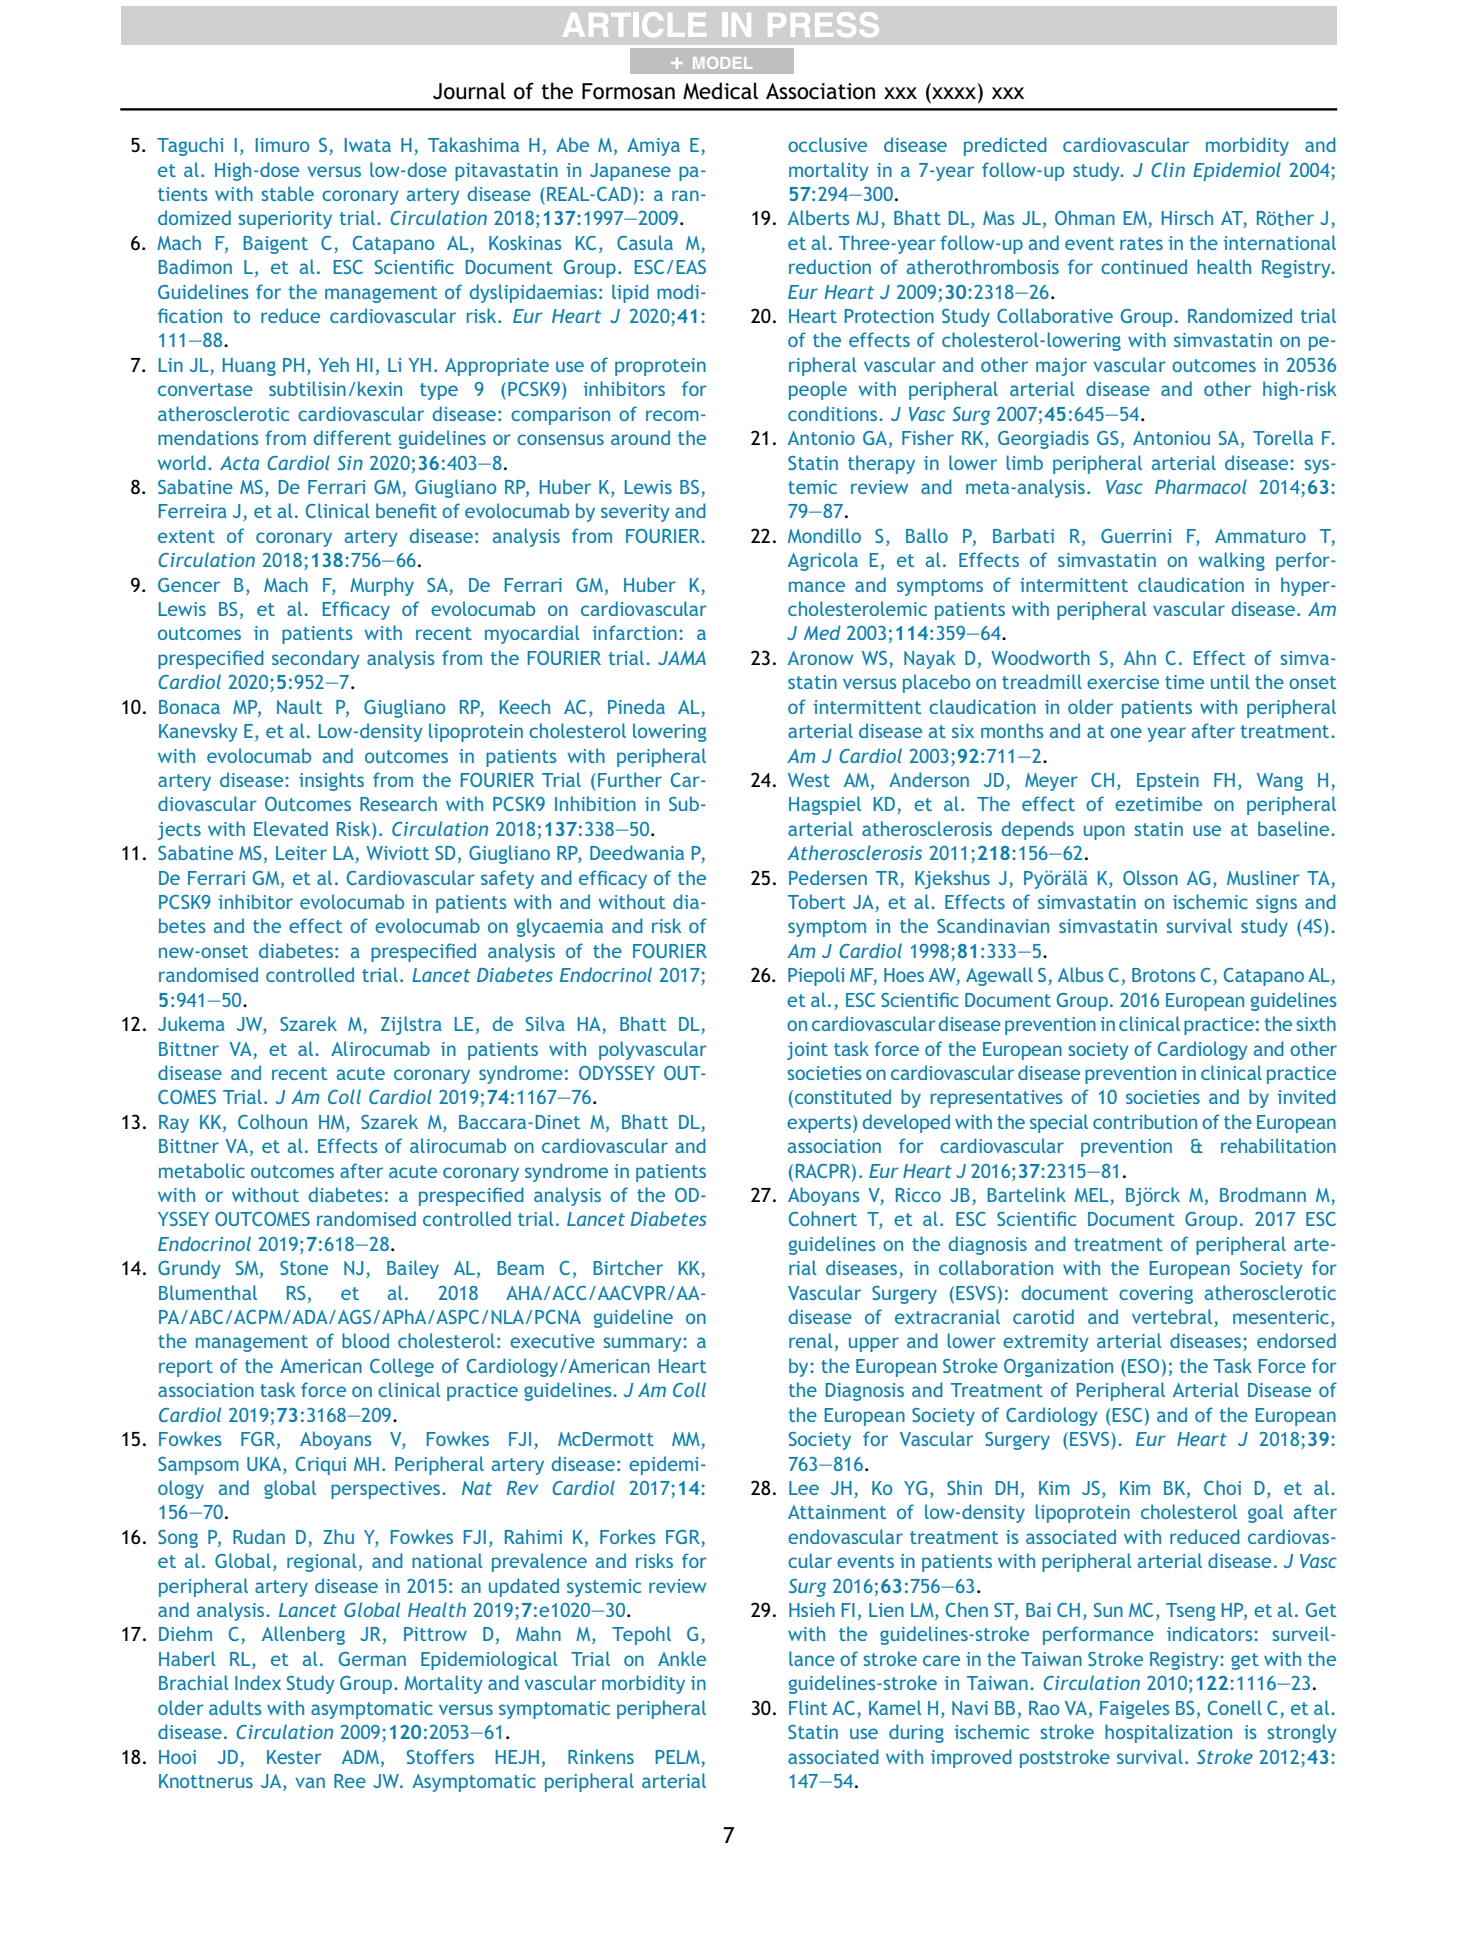  I want to click on time, so click(1184, 682).
